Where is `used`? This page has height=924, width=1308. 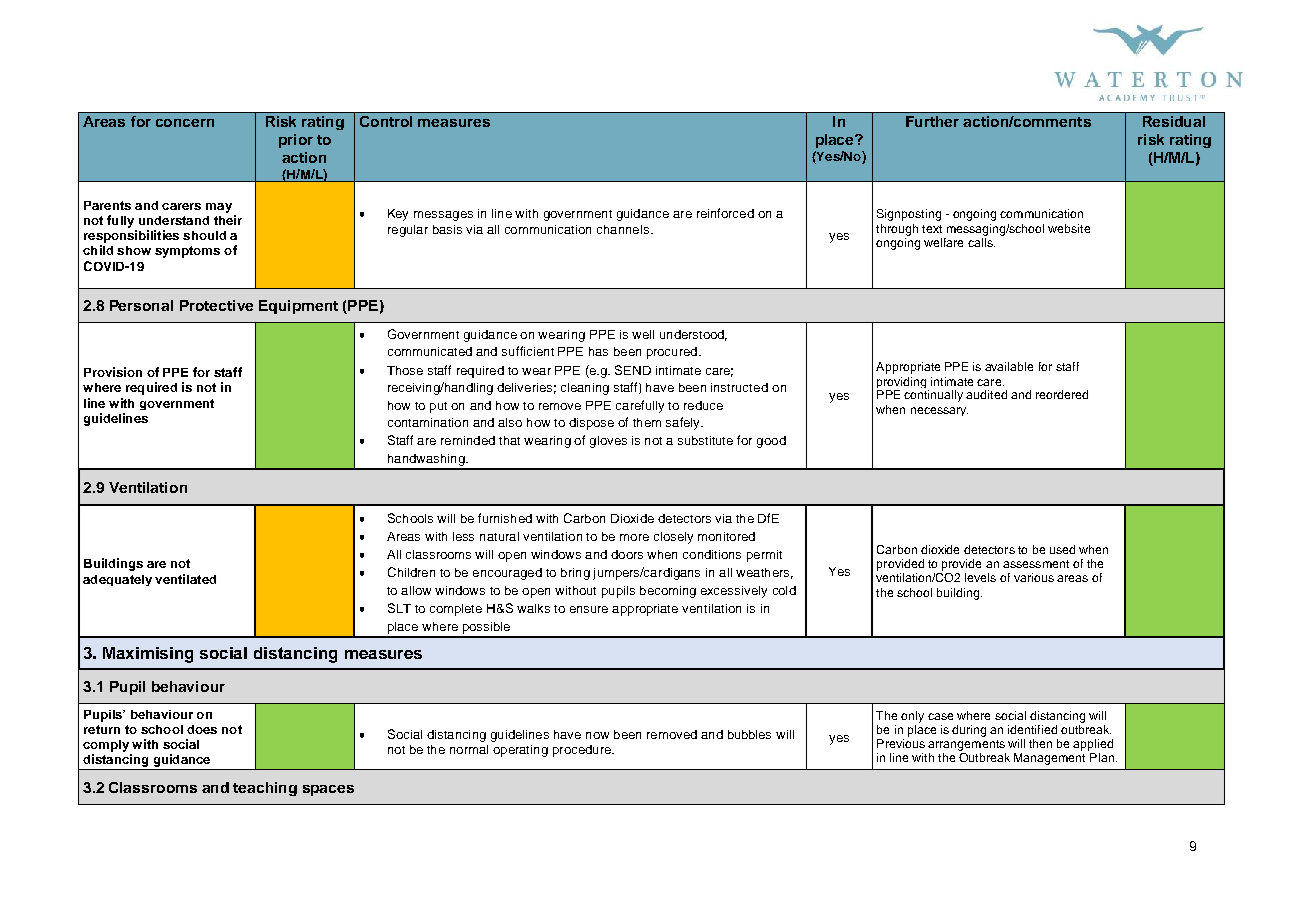 used is located at coordinates (1062, 549).
